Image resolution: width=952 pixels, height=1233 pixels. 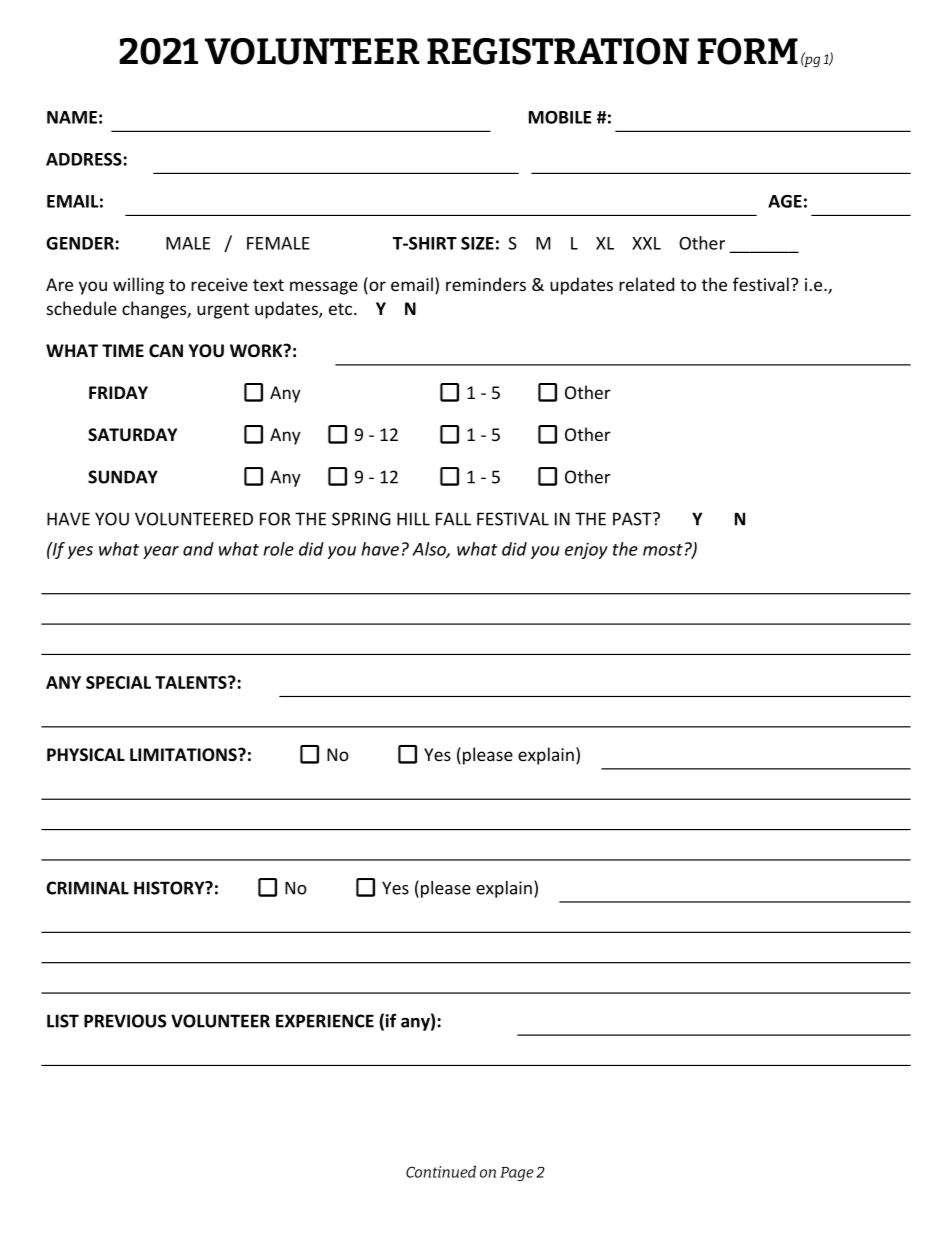 I want to click on NAME, so click(x=72, y=117).
